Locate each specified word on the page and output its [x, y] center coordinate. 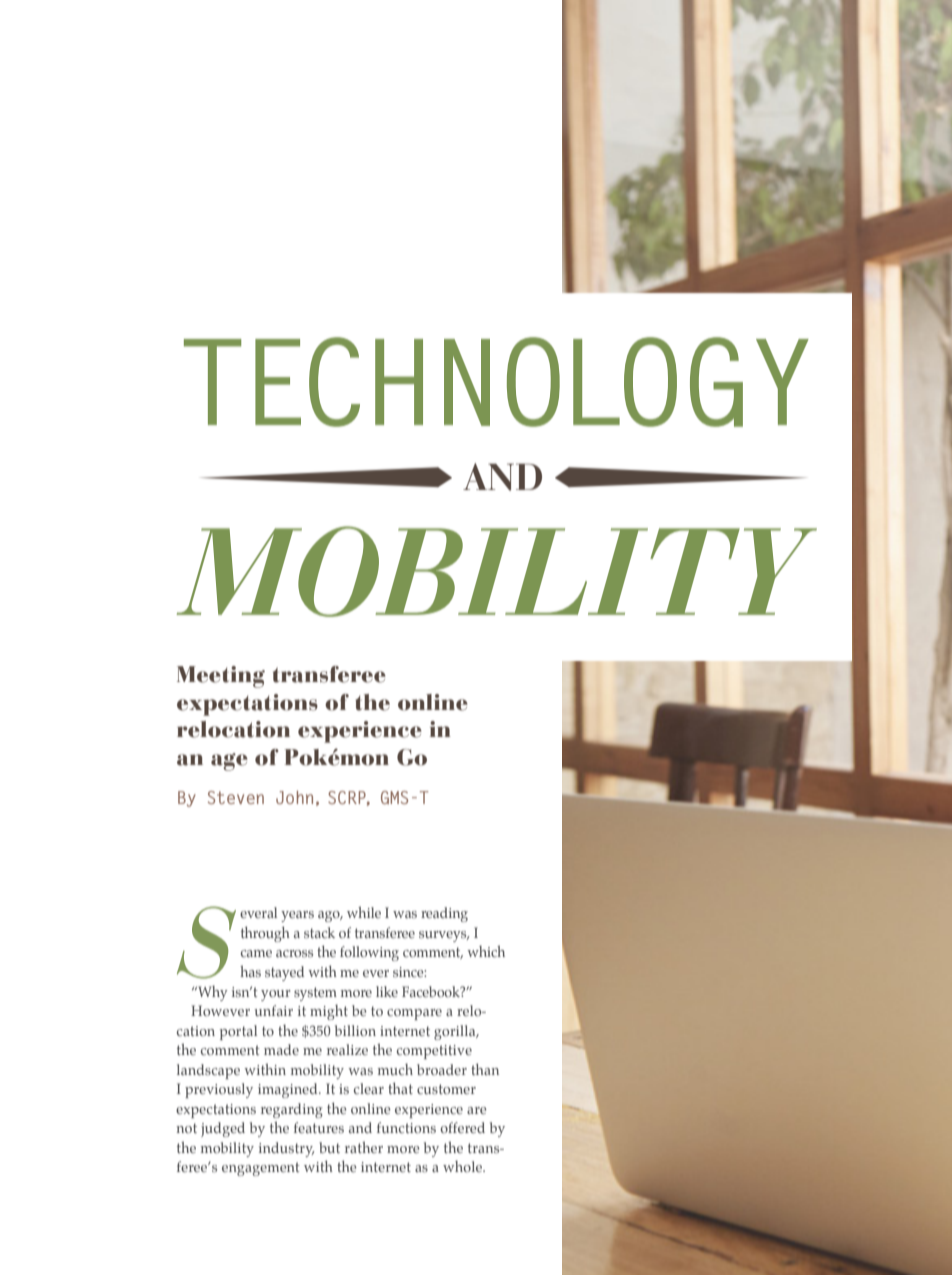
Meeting [221, 677]
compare [414, 1014]
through [265, 934]
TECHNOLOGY [496, 382]
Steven [236, 797]
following [369, 953]
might [329, 1012]
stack [319, 932]
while [364, 912]
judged [223, 1129]
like [387, 991]
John [294, 797]
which [486, 951]
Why [212, 993]
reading [444, 914]
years [297, 916]
